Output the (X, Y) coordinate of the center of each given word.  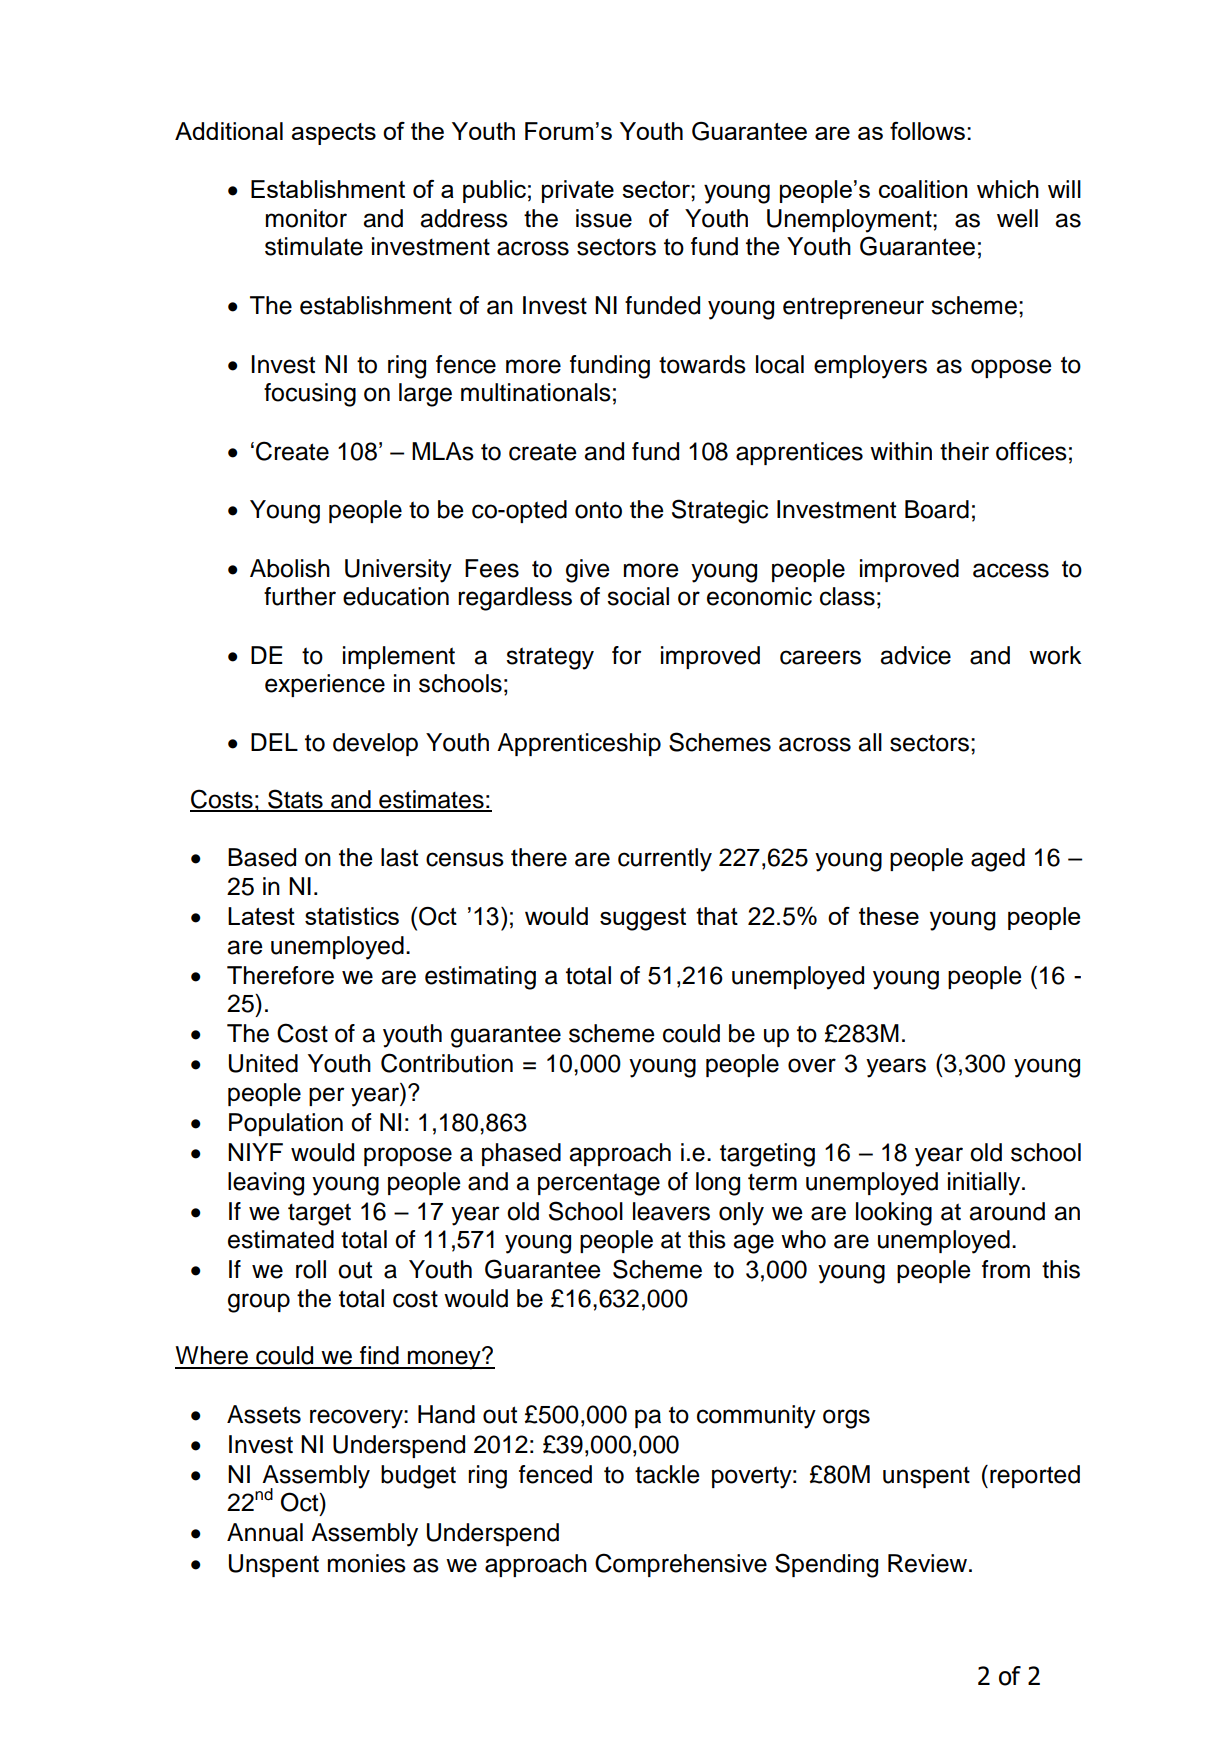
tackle (667, 1474)
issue (604, 218)
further (300, 596)
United (263, 1063)
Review (927, 1563)
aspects (333, 134)
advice (915, 655)
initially (985, 1184)
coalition (923, 189)
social (638, 596)
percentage (599, 1184)
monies (367, 1563)
